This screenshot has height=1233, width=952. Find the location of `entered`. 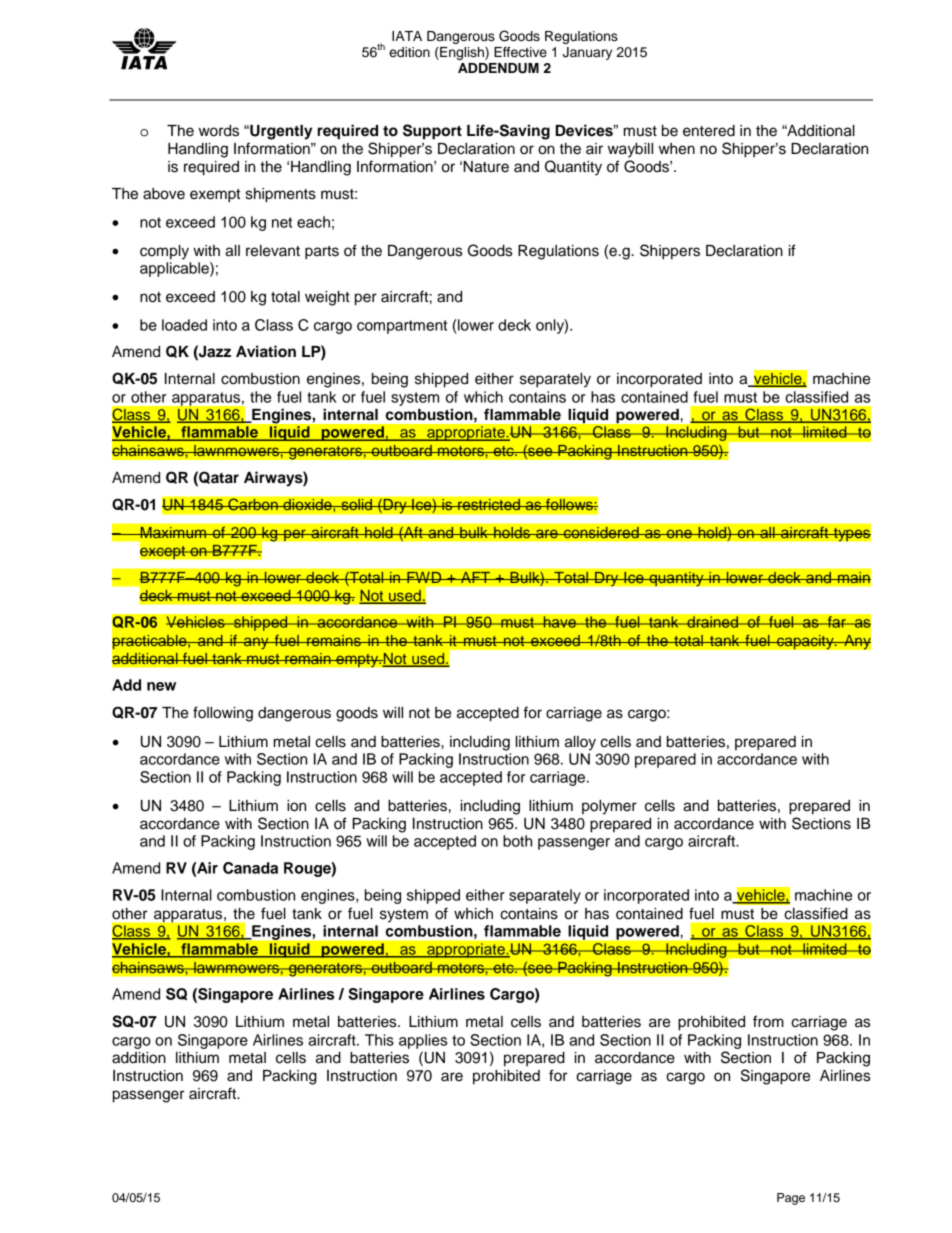

entered is located at coordinates (709, 131).
